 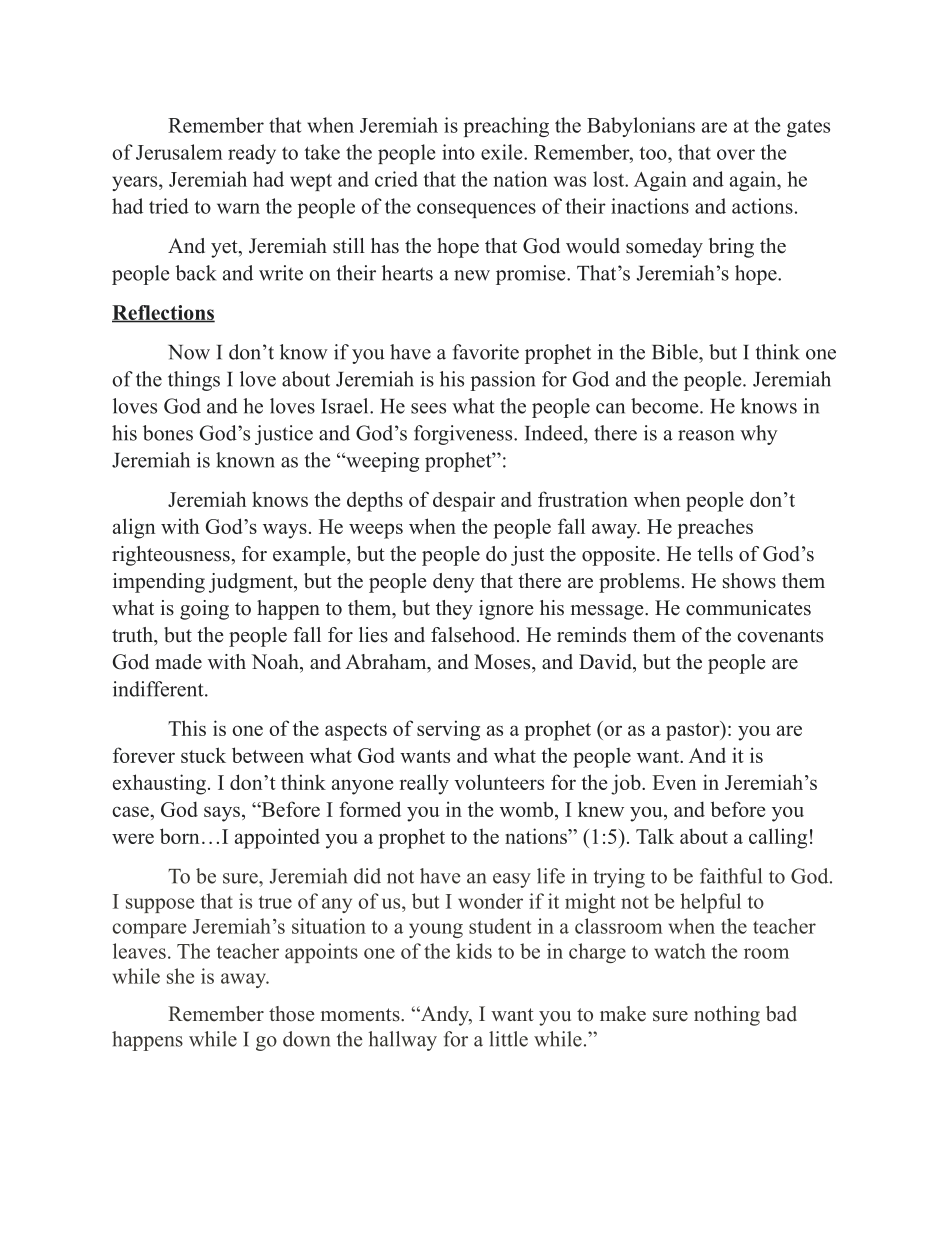 I want to click on Jerusalem, so click(x=179, y=152).
